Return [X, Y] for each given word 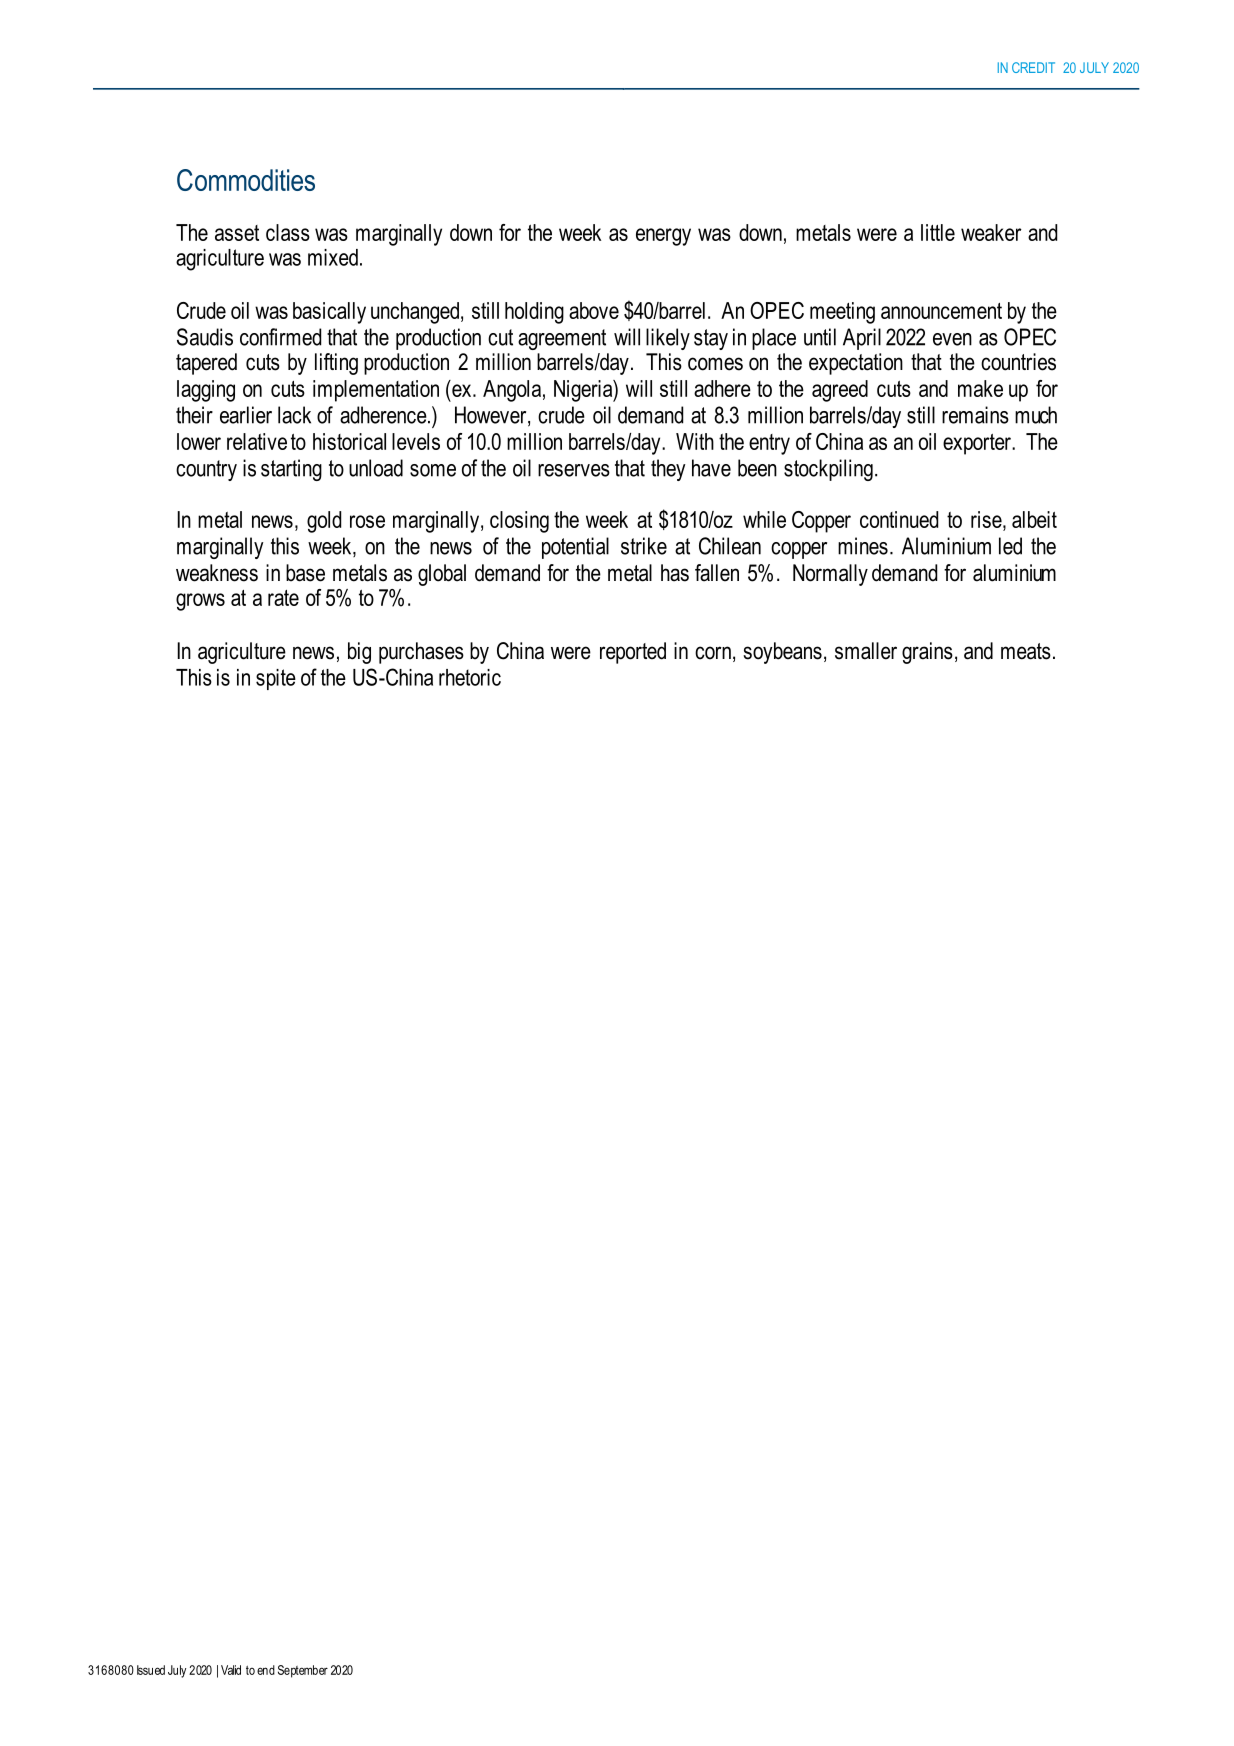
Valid [231, 1670]
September [303, 1671]
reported [633, 653]
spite [276, 679]
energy [663, 237]
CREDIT [1033, 67]
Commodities [246, 180]
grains [927, 653]
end [266, 1670]
